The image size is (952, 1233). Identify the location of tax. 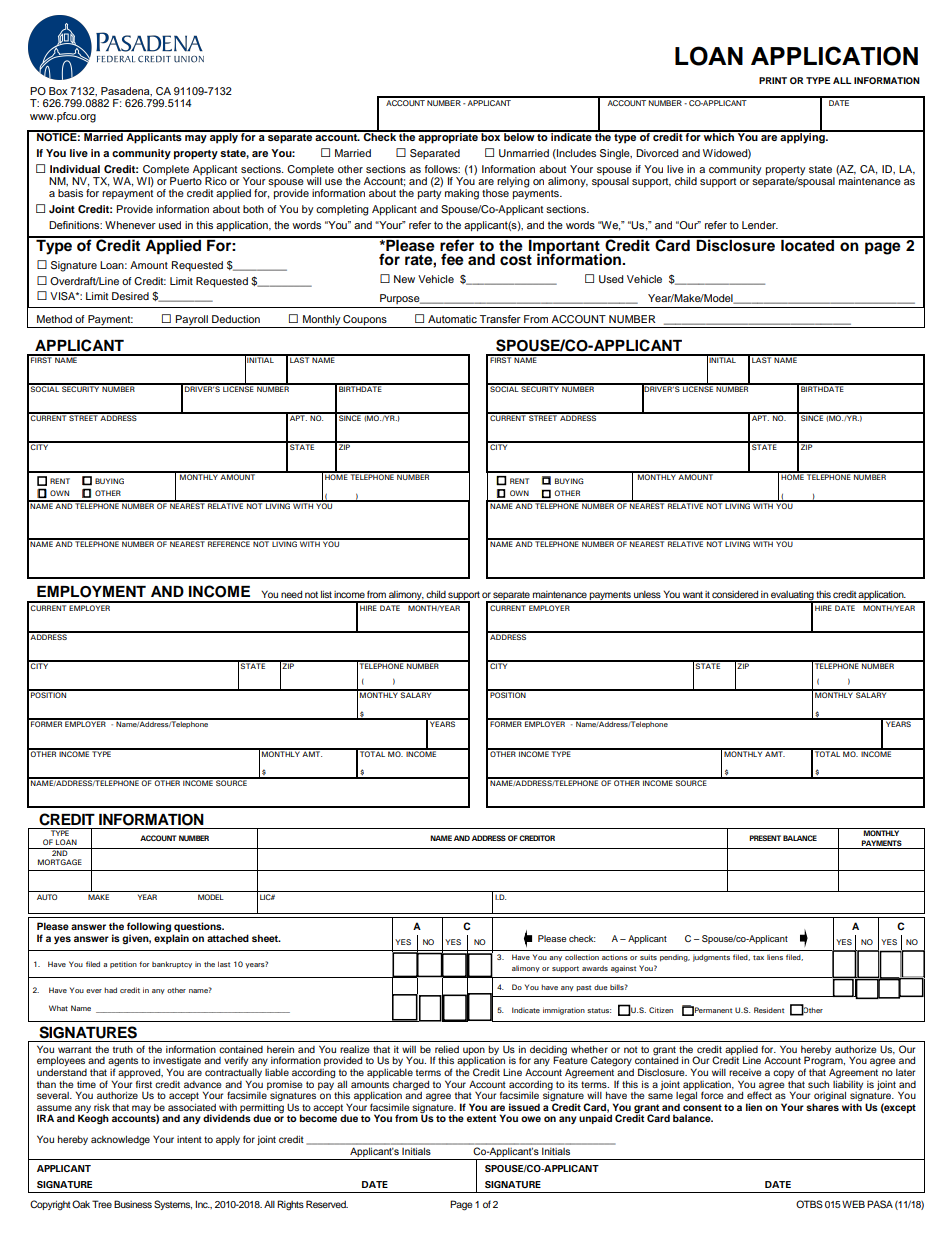
(758, 957).
